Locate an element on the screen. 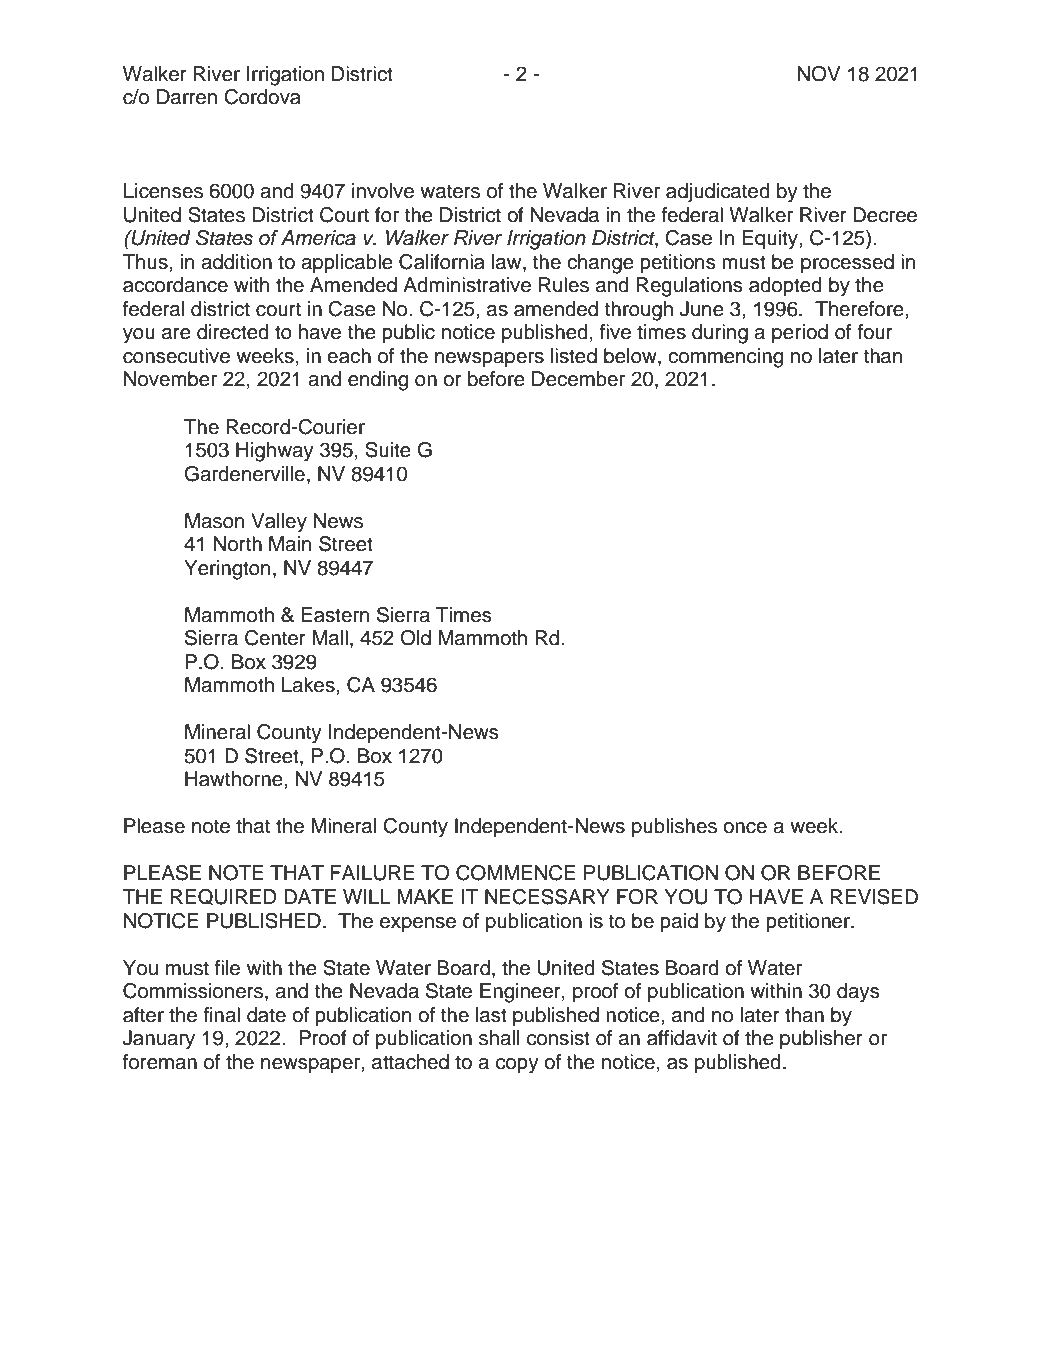 The height and width of the screenshot is (1350, 1043). Cordova is located at coordinates (262, 97).
